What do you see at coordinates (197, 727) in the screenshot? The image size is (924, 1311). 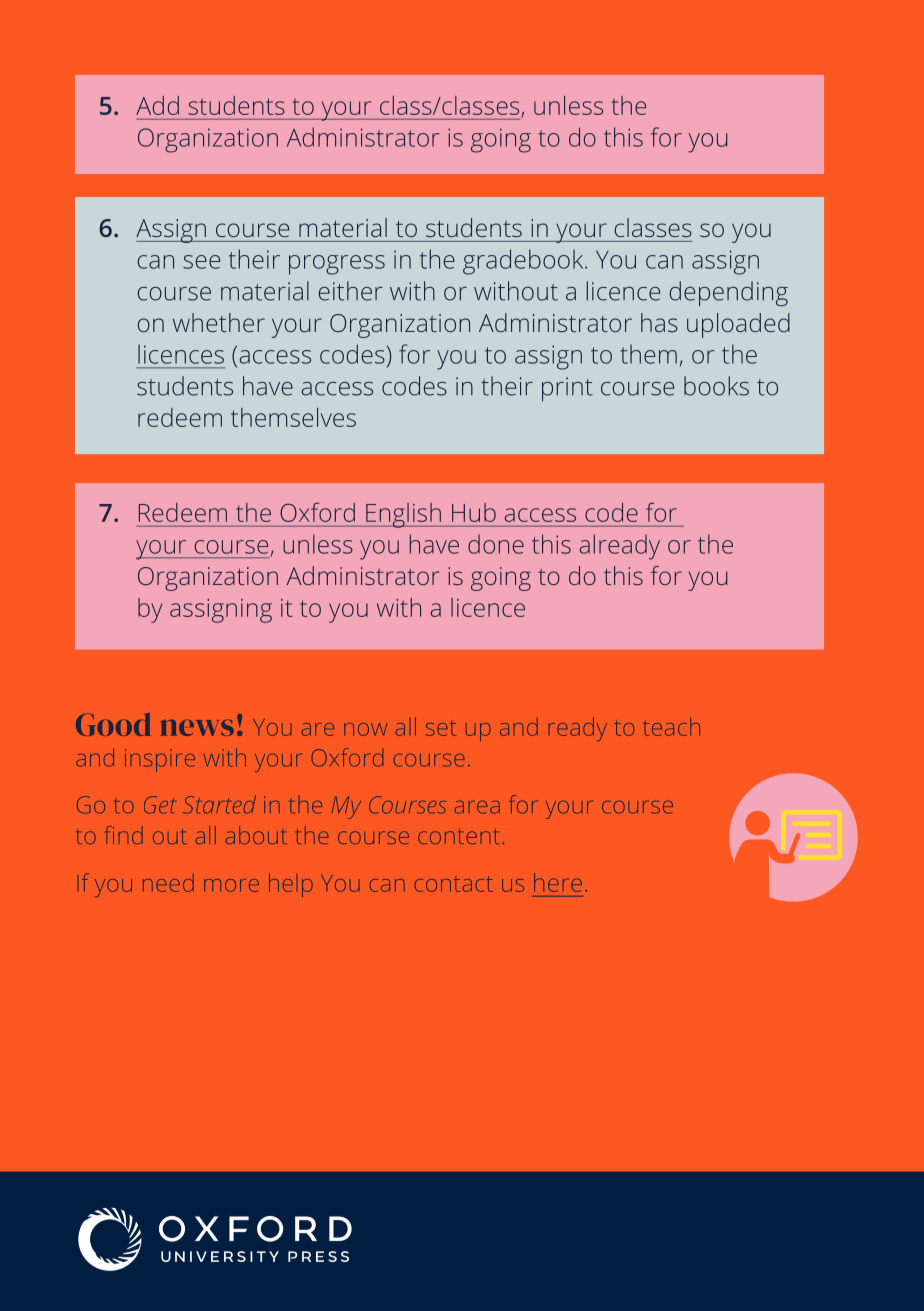 I see `news` at bounding box center [197, 727].
